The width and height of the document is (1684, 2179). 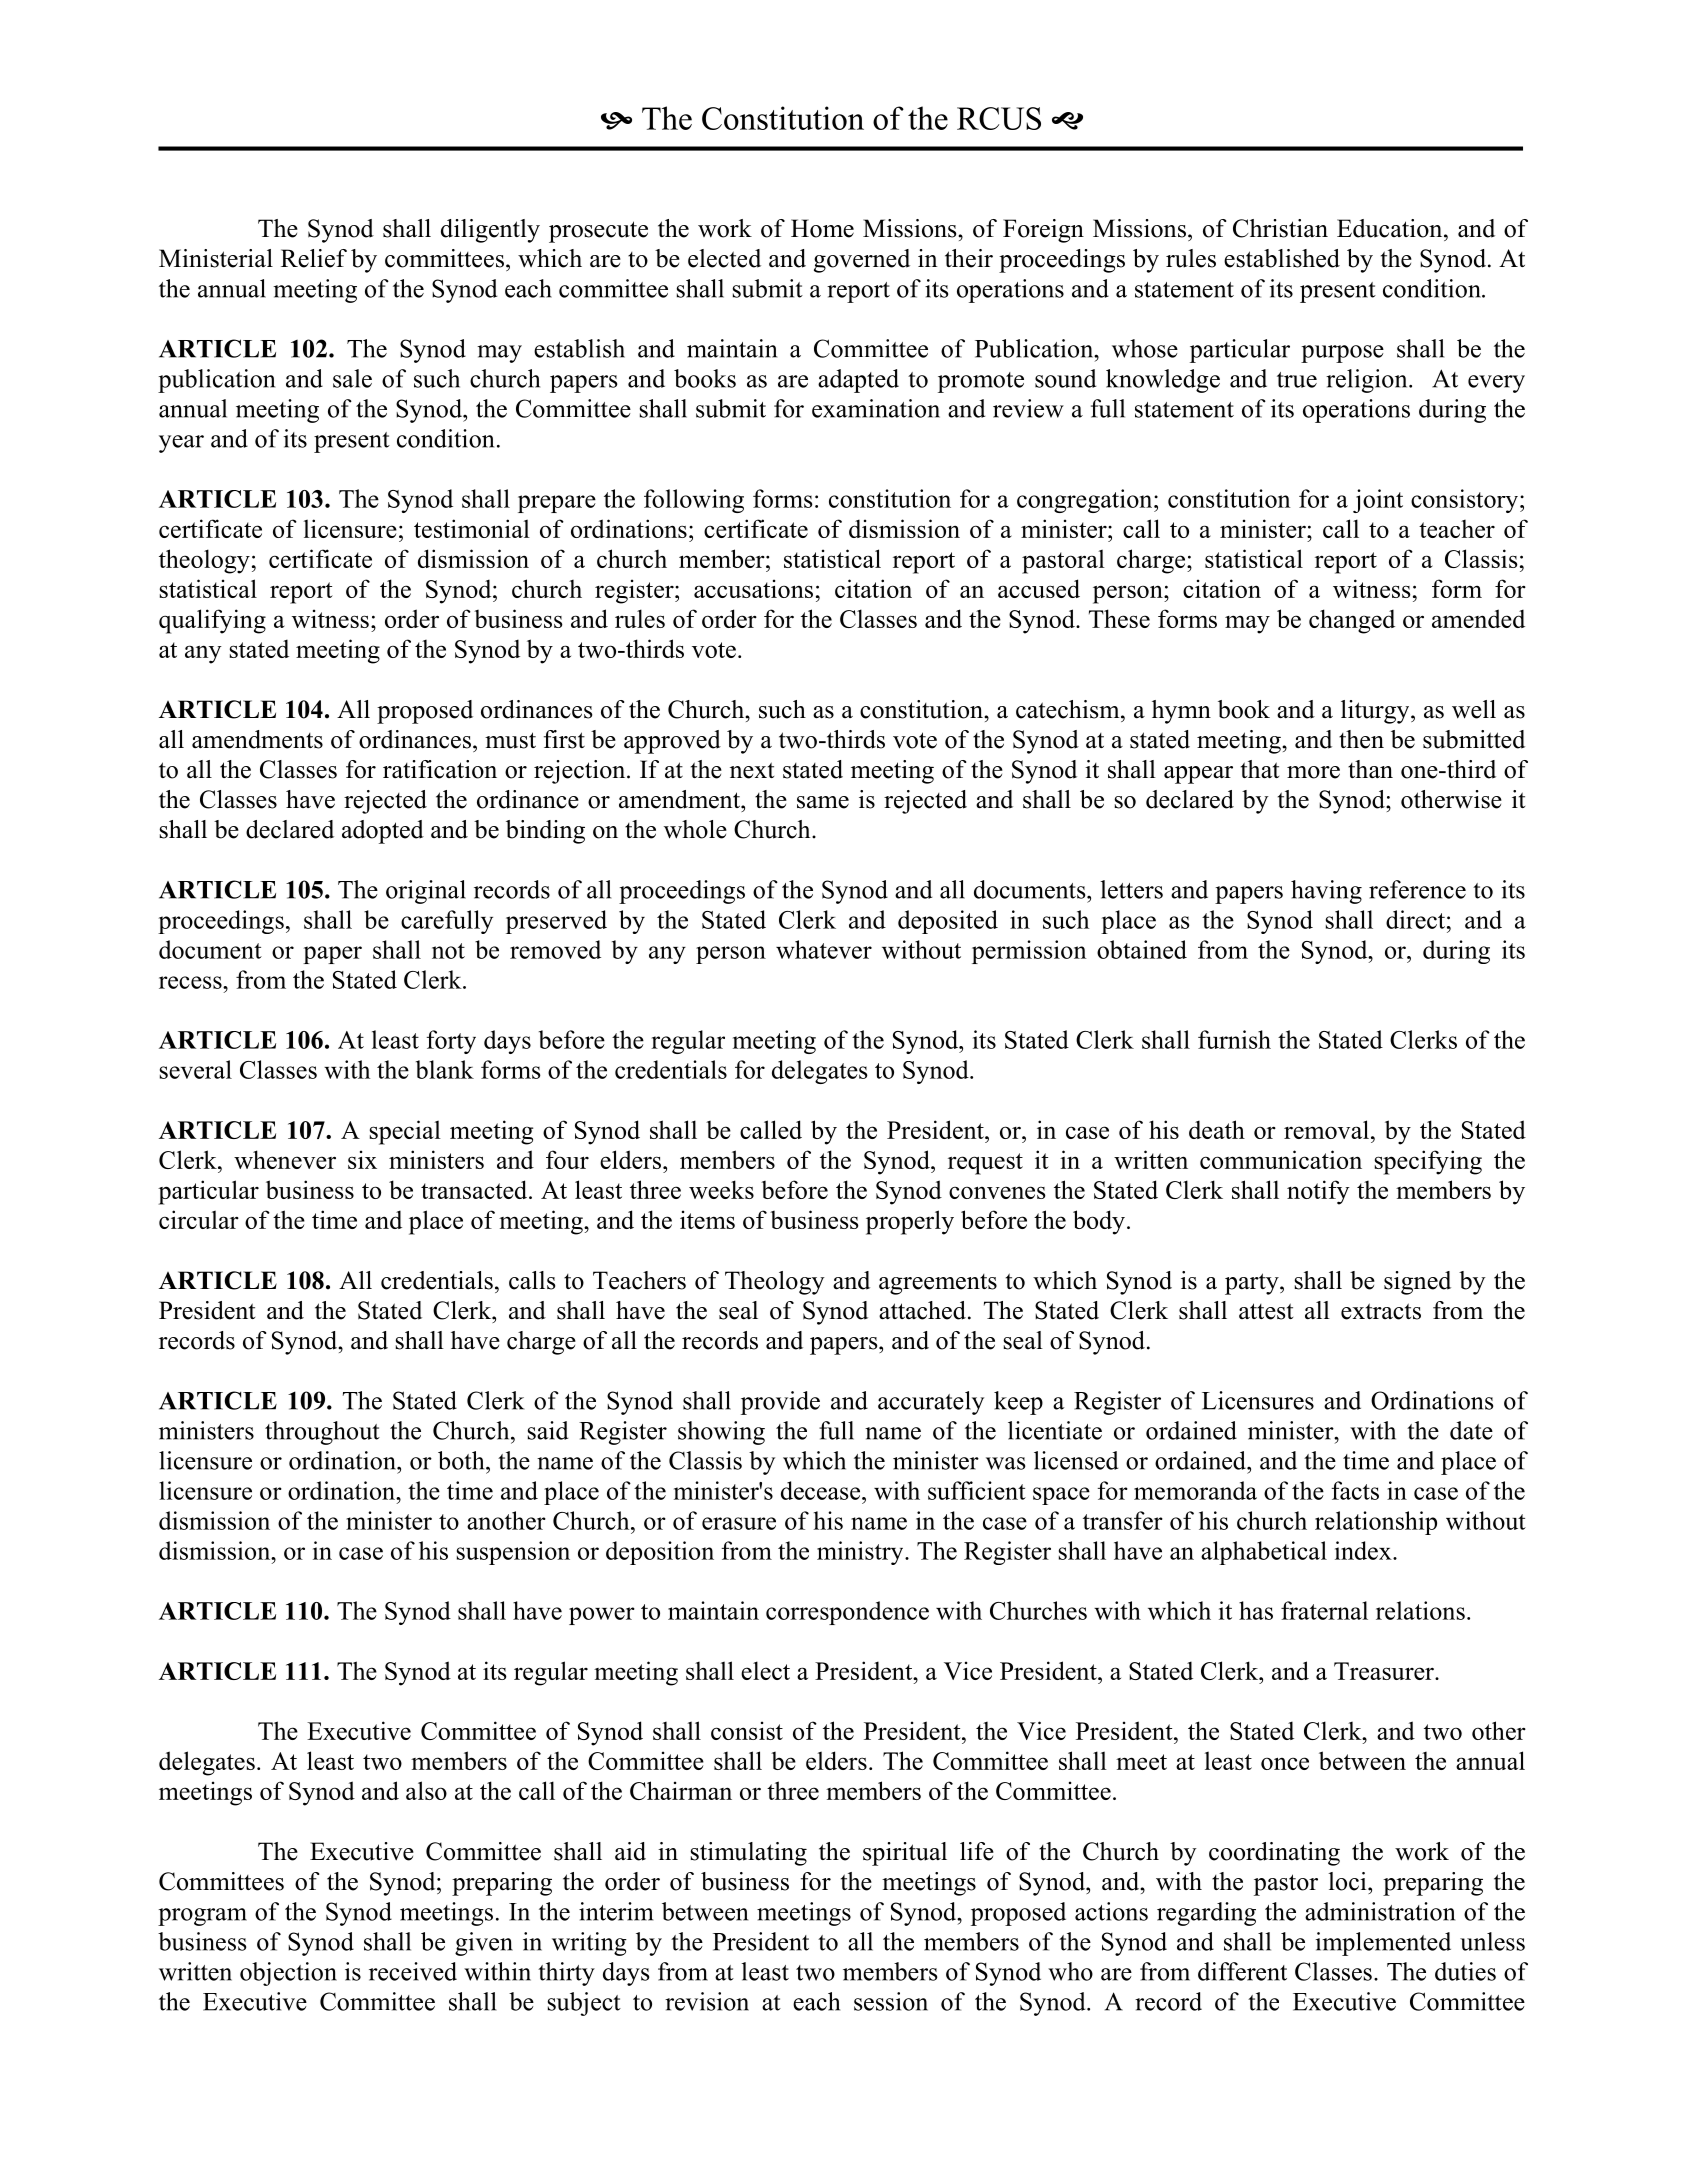 I want to click on removal, so click(x=1326, y=1129).
